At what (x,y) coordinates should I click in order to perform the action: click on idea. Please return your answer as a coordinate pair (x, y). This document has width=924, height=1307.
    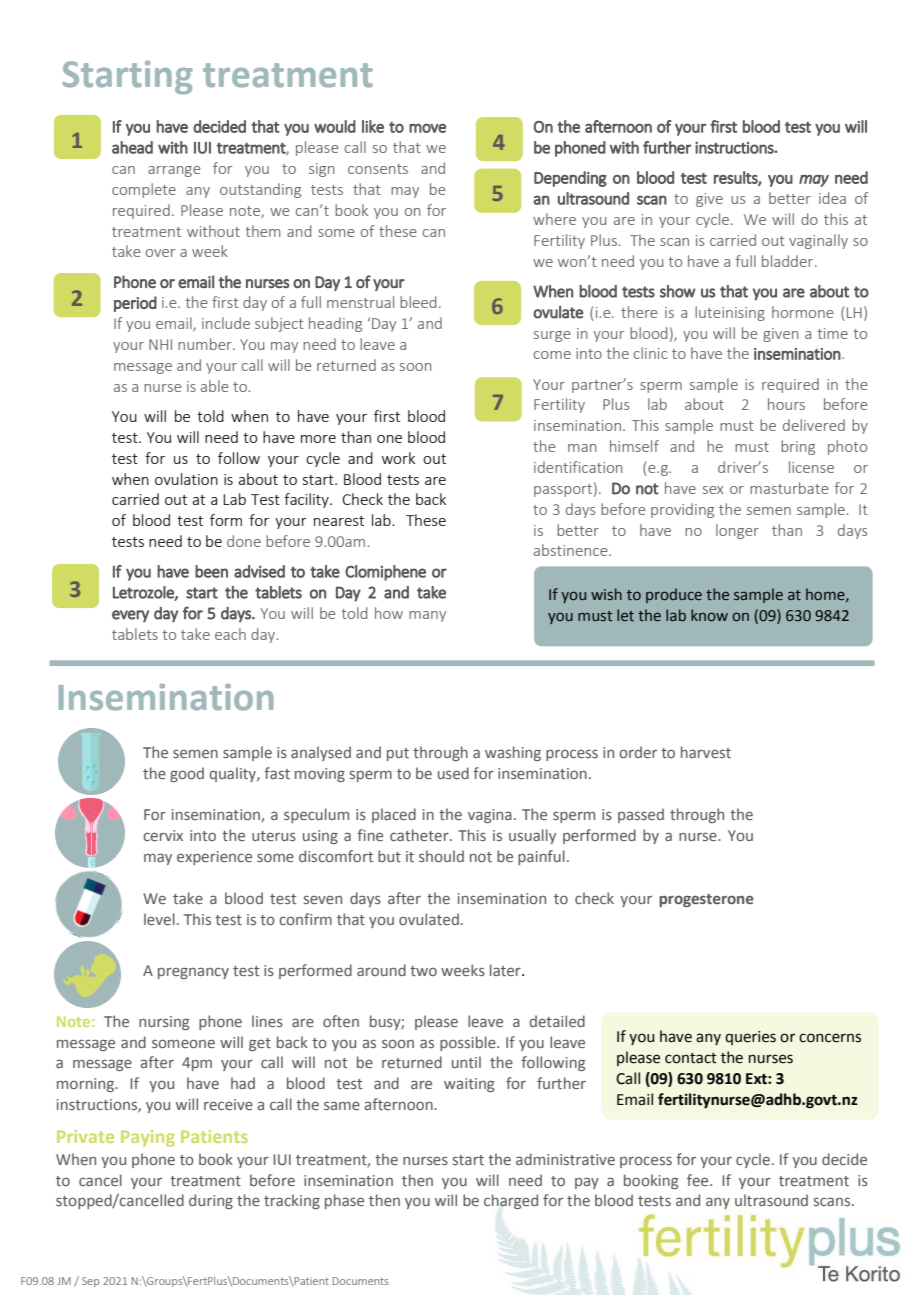
    Looking at the image, I should click on (832, 198).
